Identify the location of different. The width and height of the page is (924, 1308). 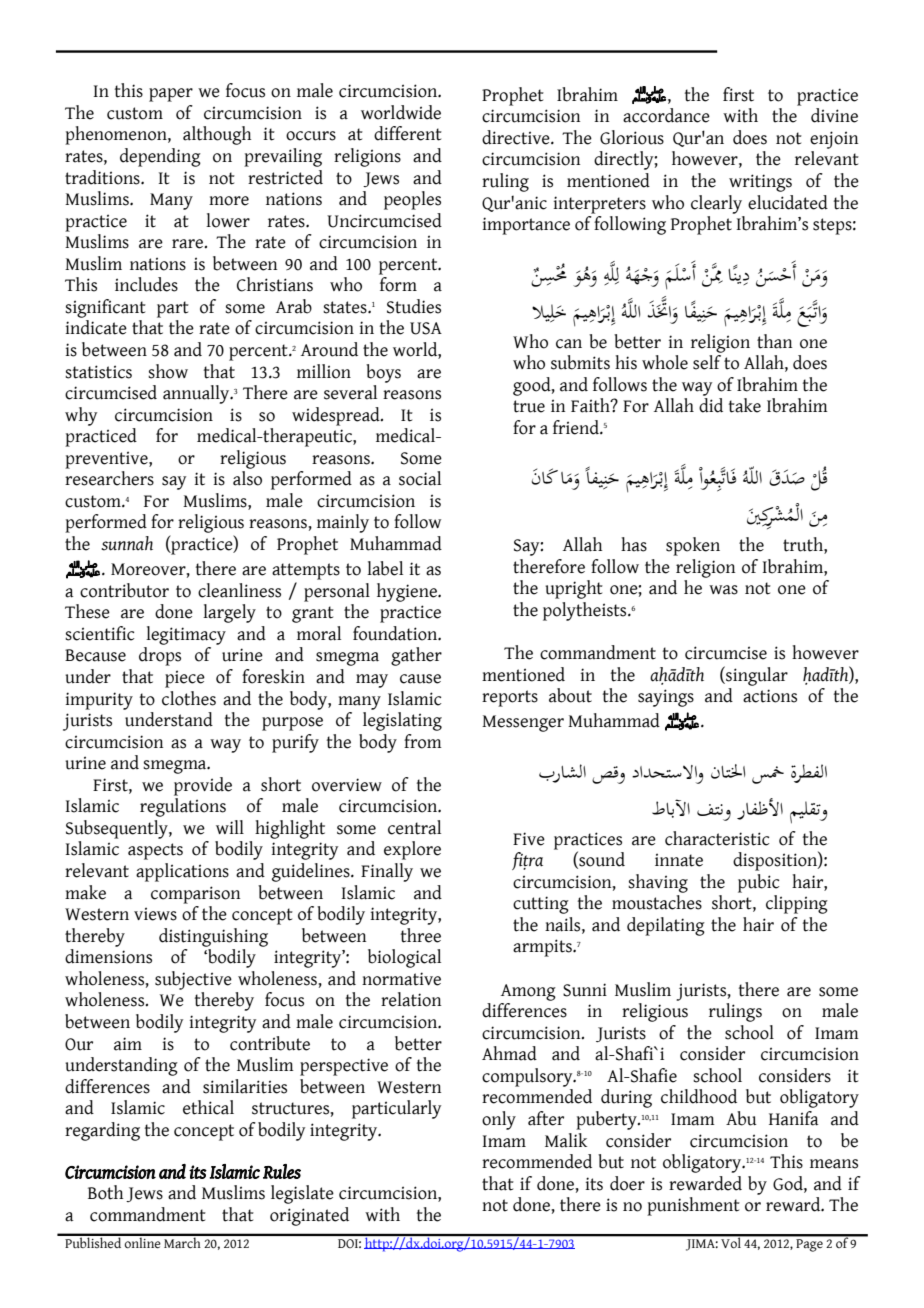
(408, 133).
